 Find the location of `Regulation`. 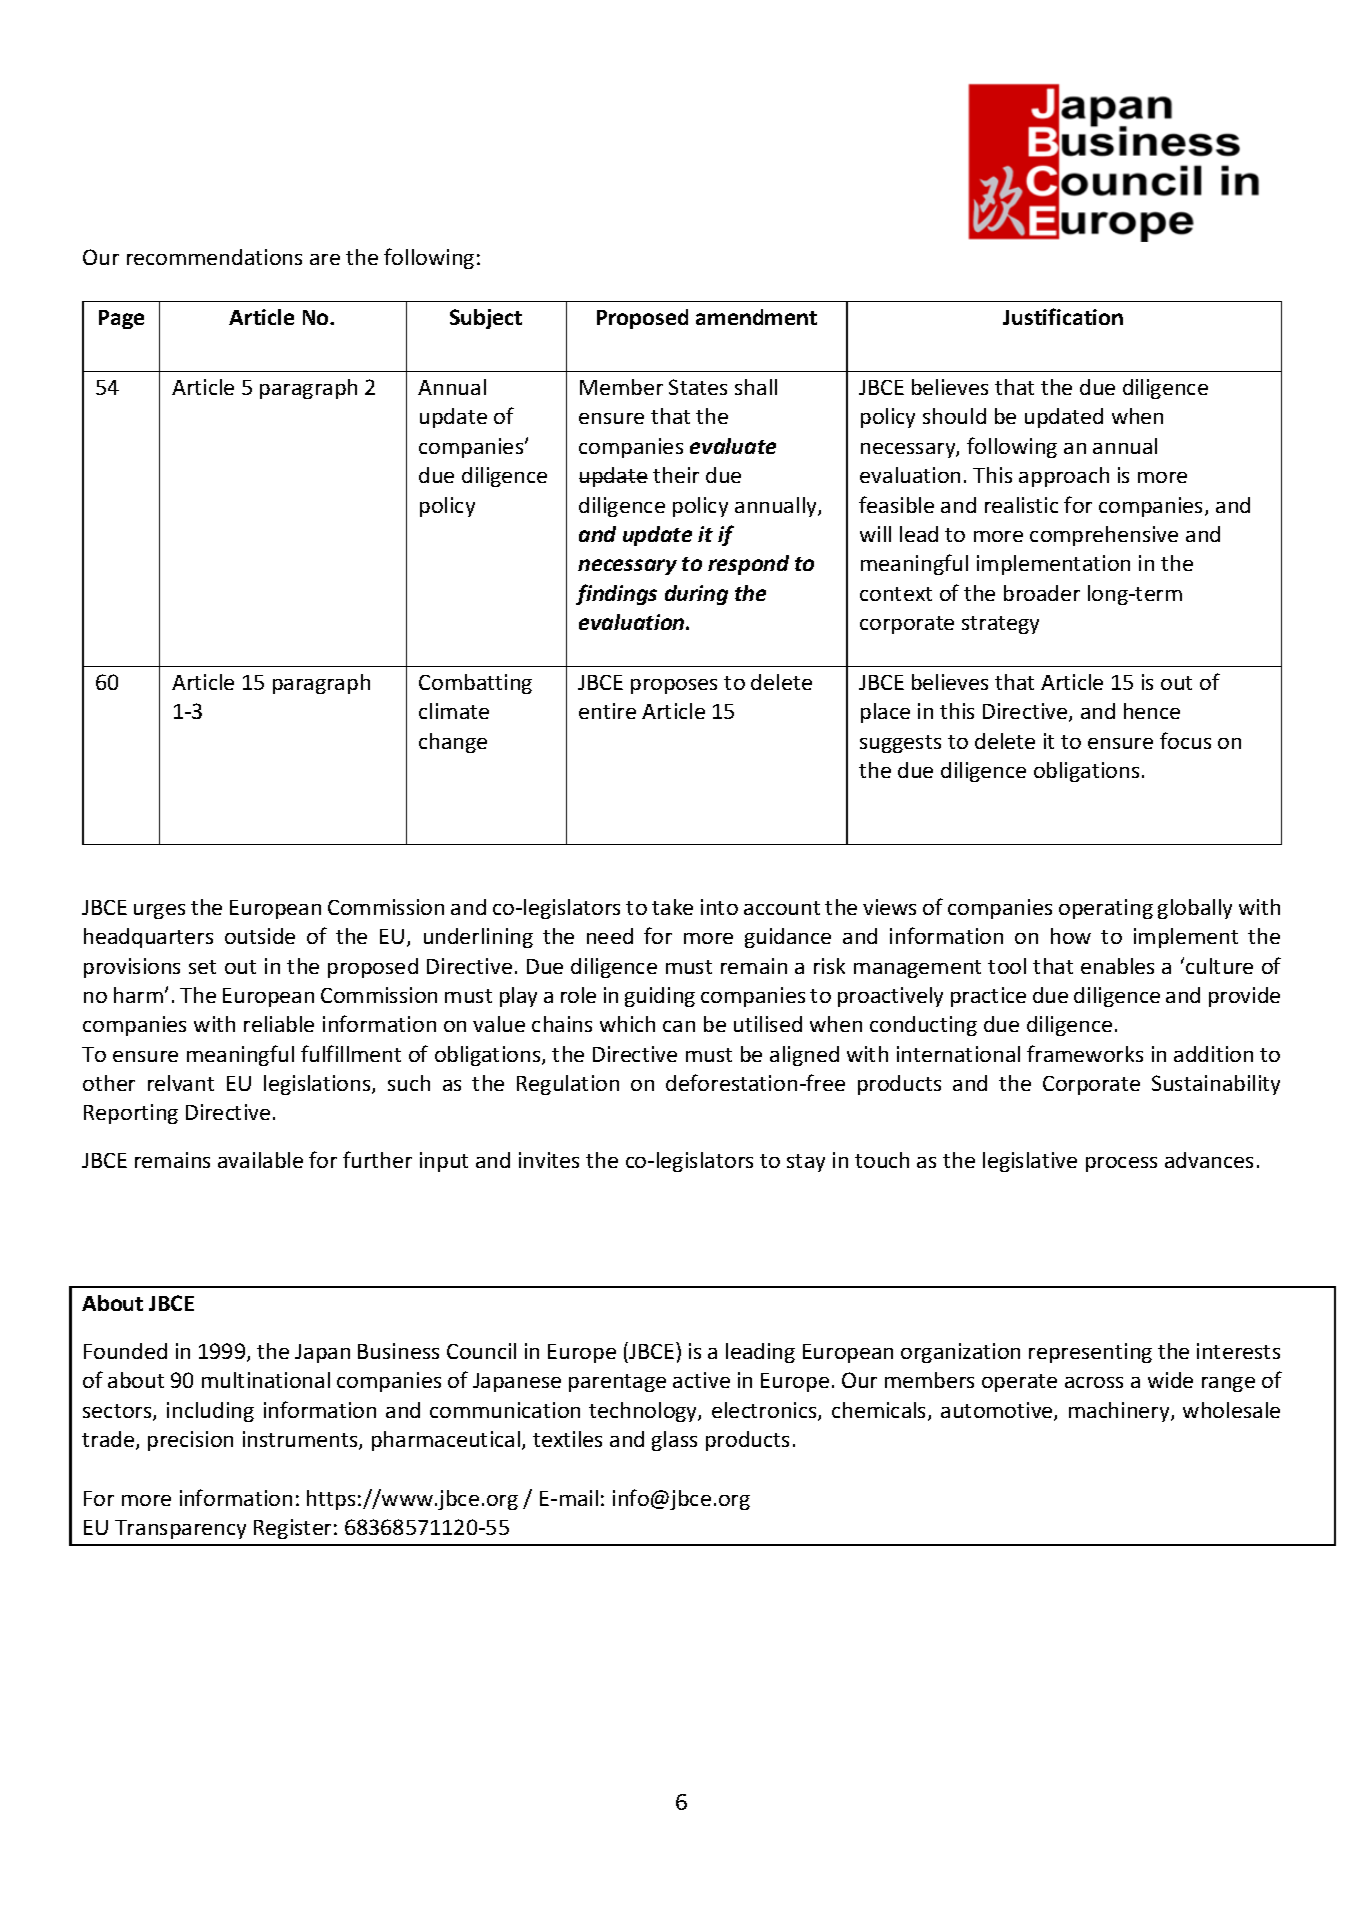

Regulation is located at coordinates (568, 1085).
